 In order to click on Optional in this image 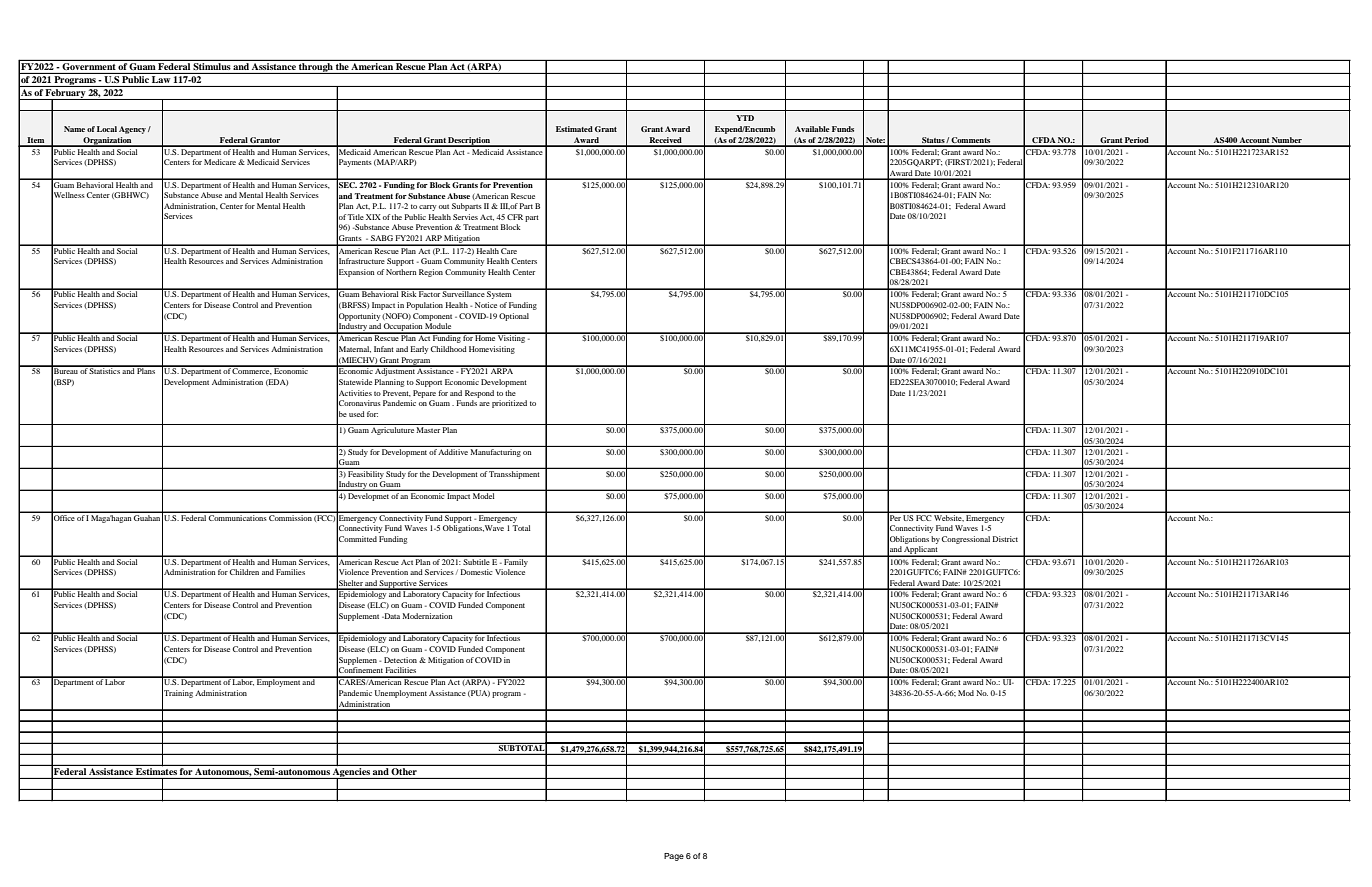, I will do `click(514, 317)`.
